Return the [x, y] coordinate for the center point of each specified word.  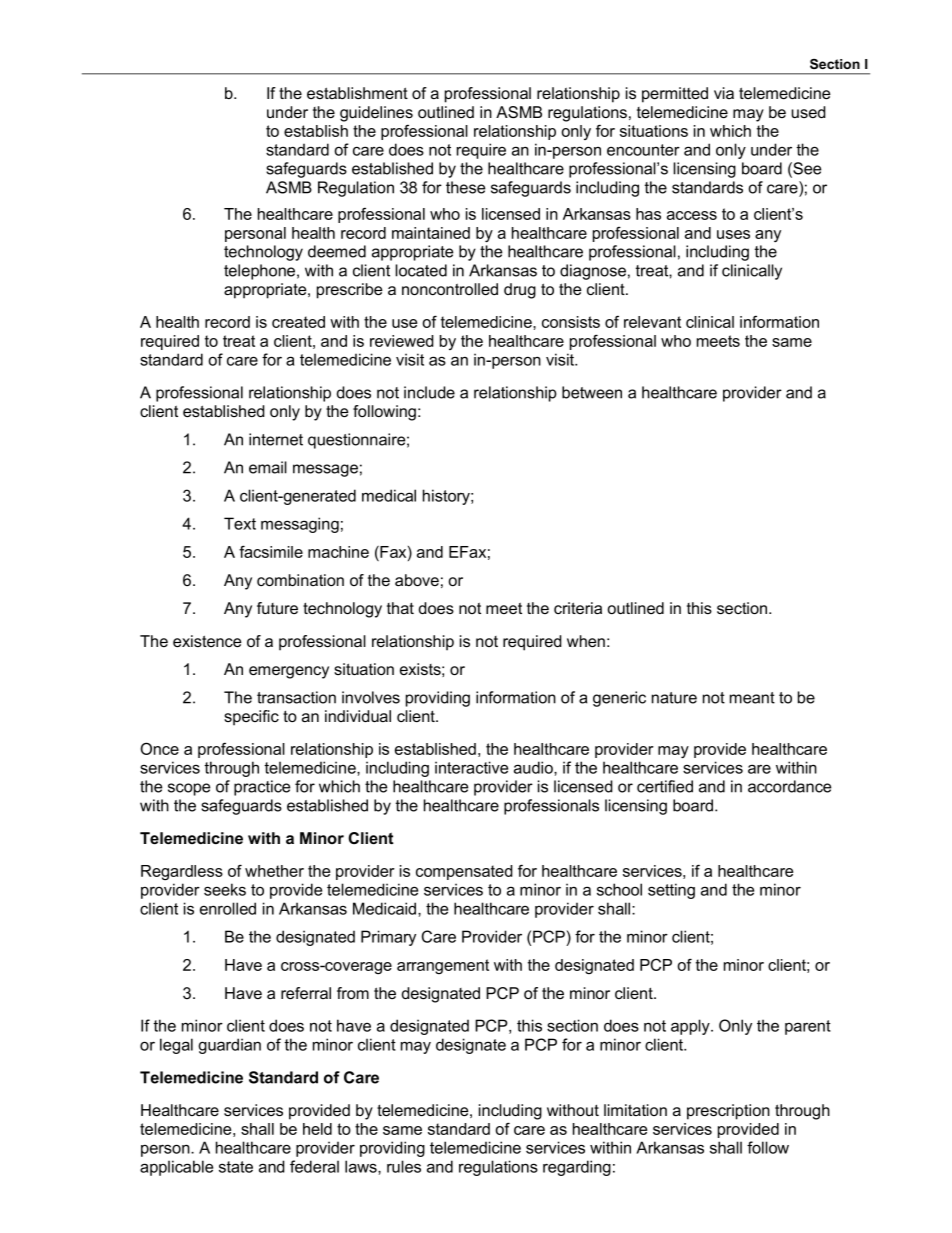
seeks [225, 889]
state [236, 1167]
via [724, 93]
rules [404, 1166]
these [465, 187]
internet [276, 439]
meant [752, 698]
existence [207, 641]
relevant [652, 322]
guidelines [376, 114]
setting [671, 891]
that [400, 608]
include [429, 392]
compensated [464, 872]
